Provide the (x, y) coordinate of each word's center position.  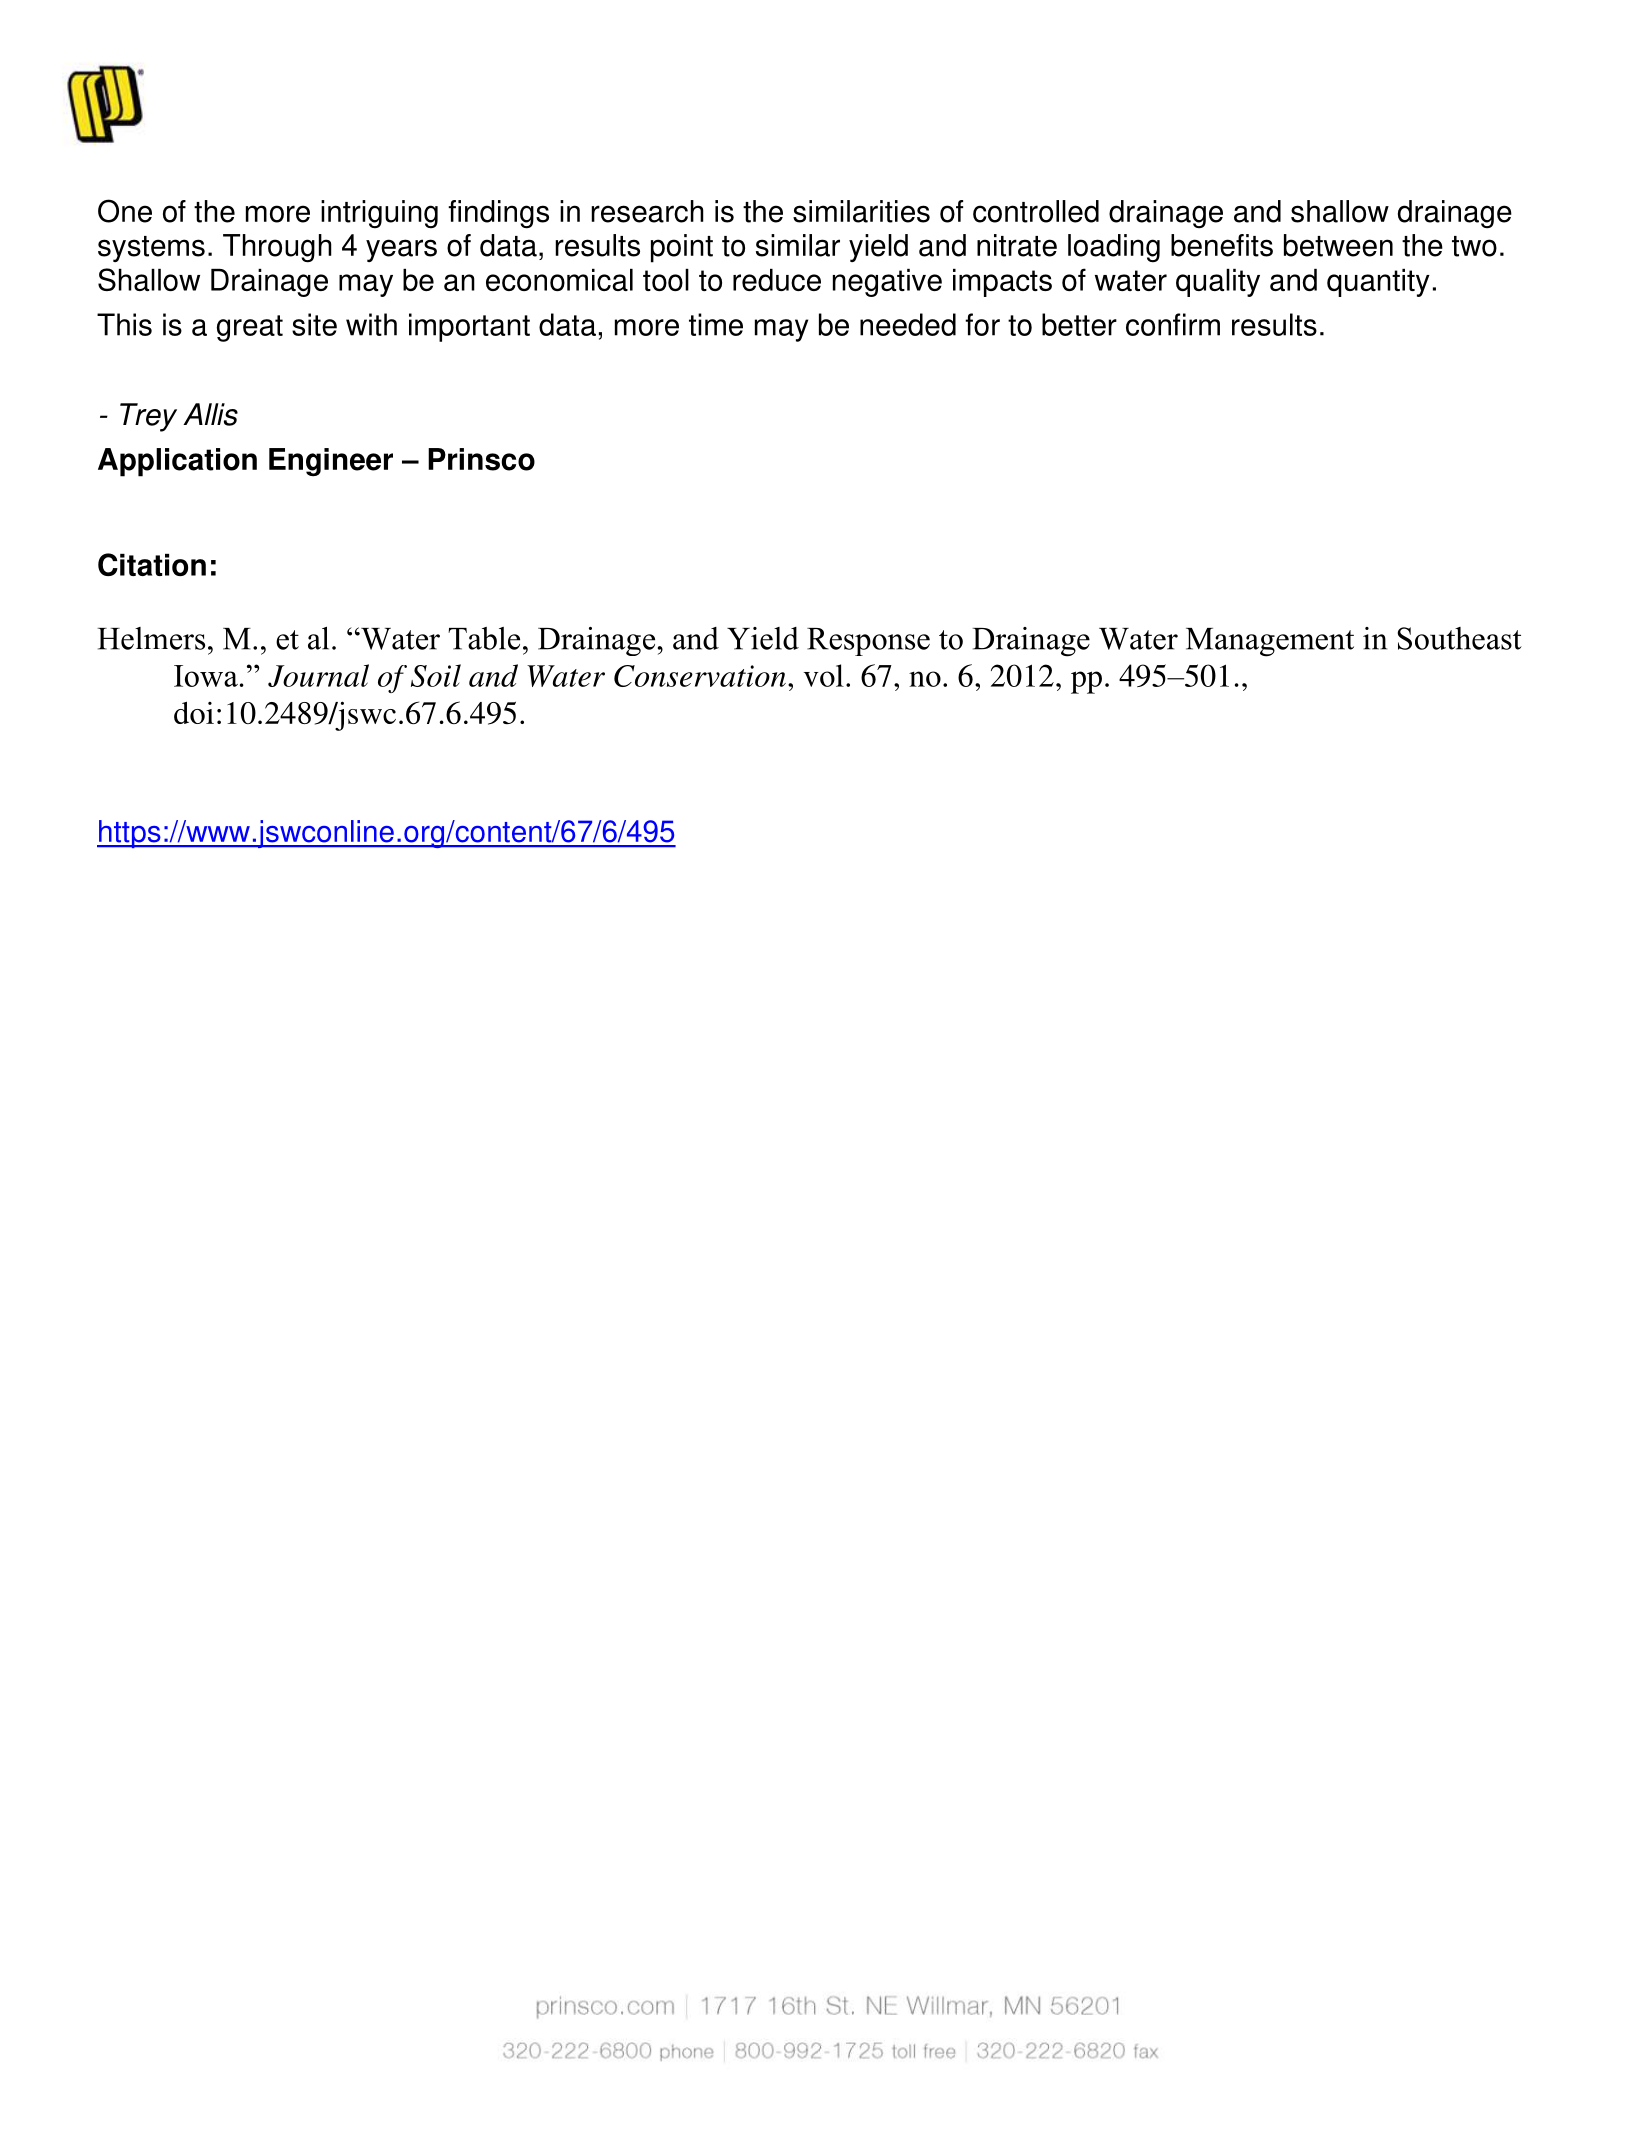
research (647, 211)
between (1338, 245)
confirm (1173, 324)
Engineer (331, 462)
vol (824, 675)
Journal (318, 675)
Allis (210, 414)
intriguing (379, 214)
